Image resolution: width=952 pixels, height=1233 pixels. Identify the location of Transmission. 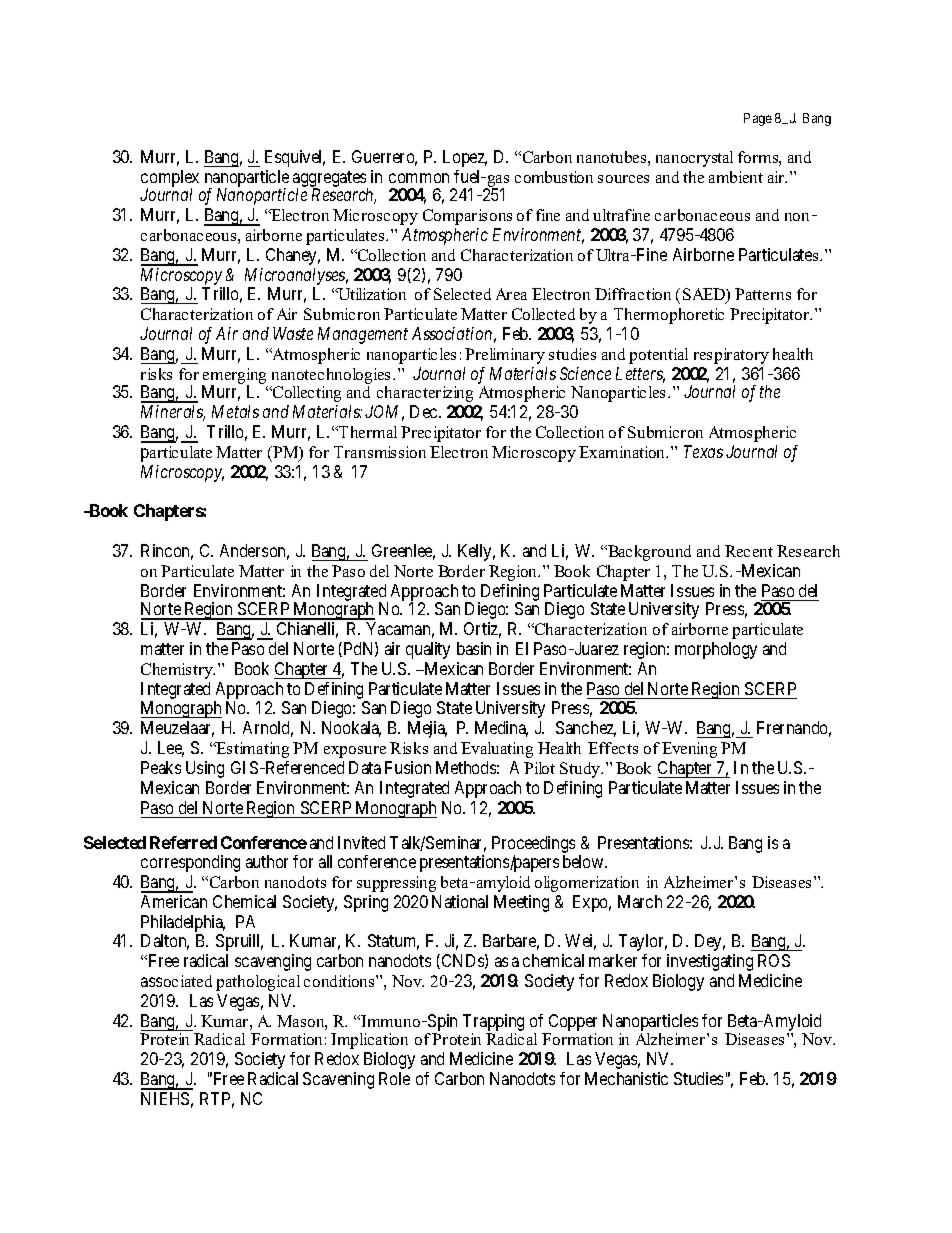
(380, 452).
